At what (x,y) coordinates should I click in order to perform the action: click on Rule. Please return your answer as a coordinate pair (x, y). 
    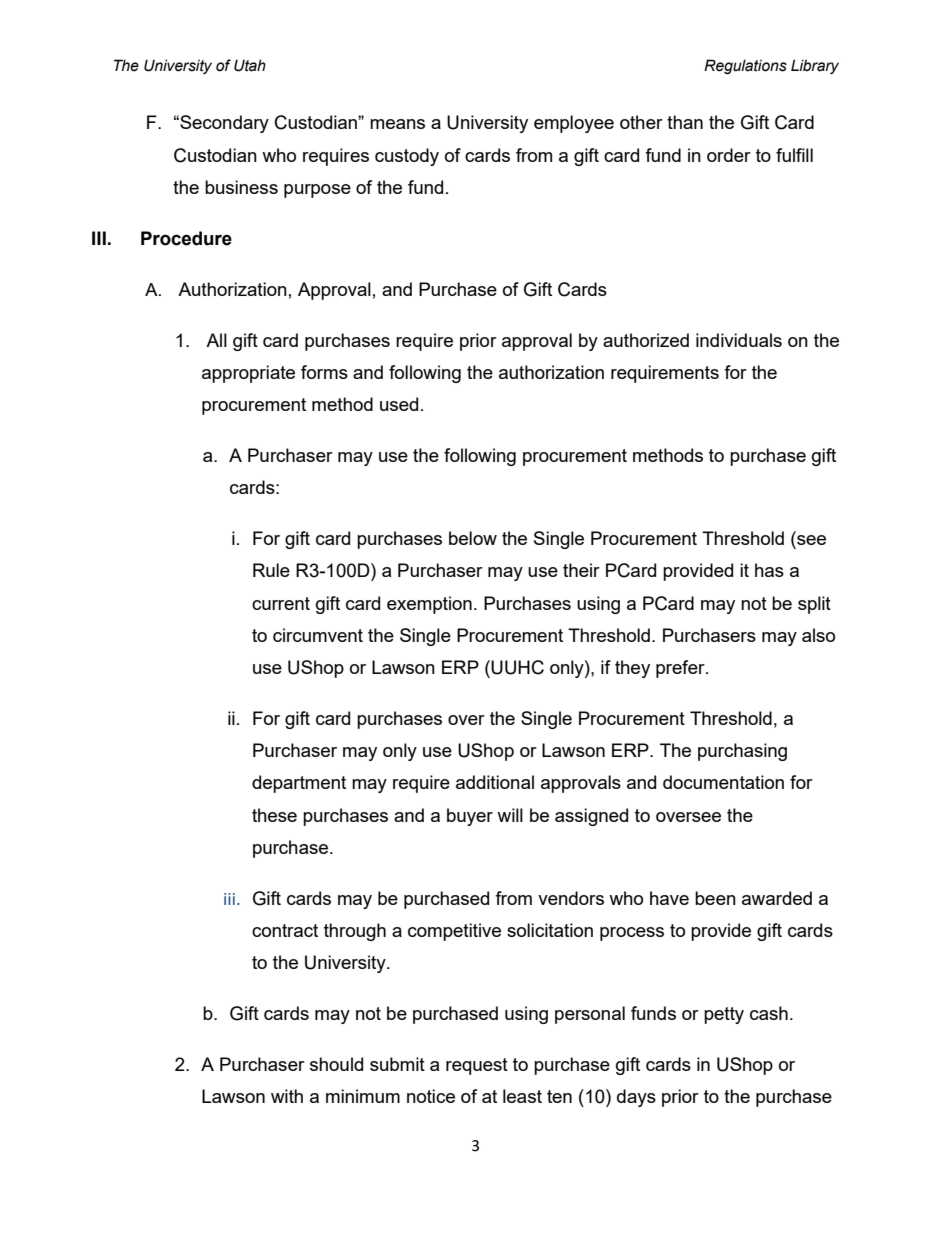
    Looking at the image, I should click on (271, 570).
